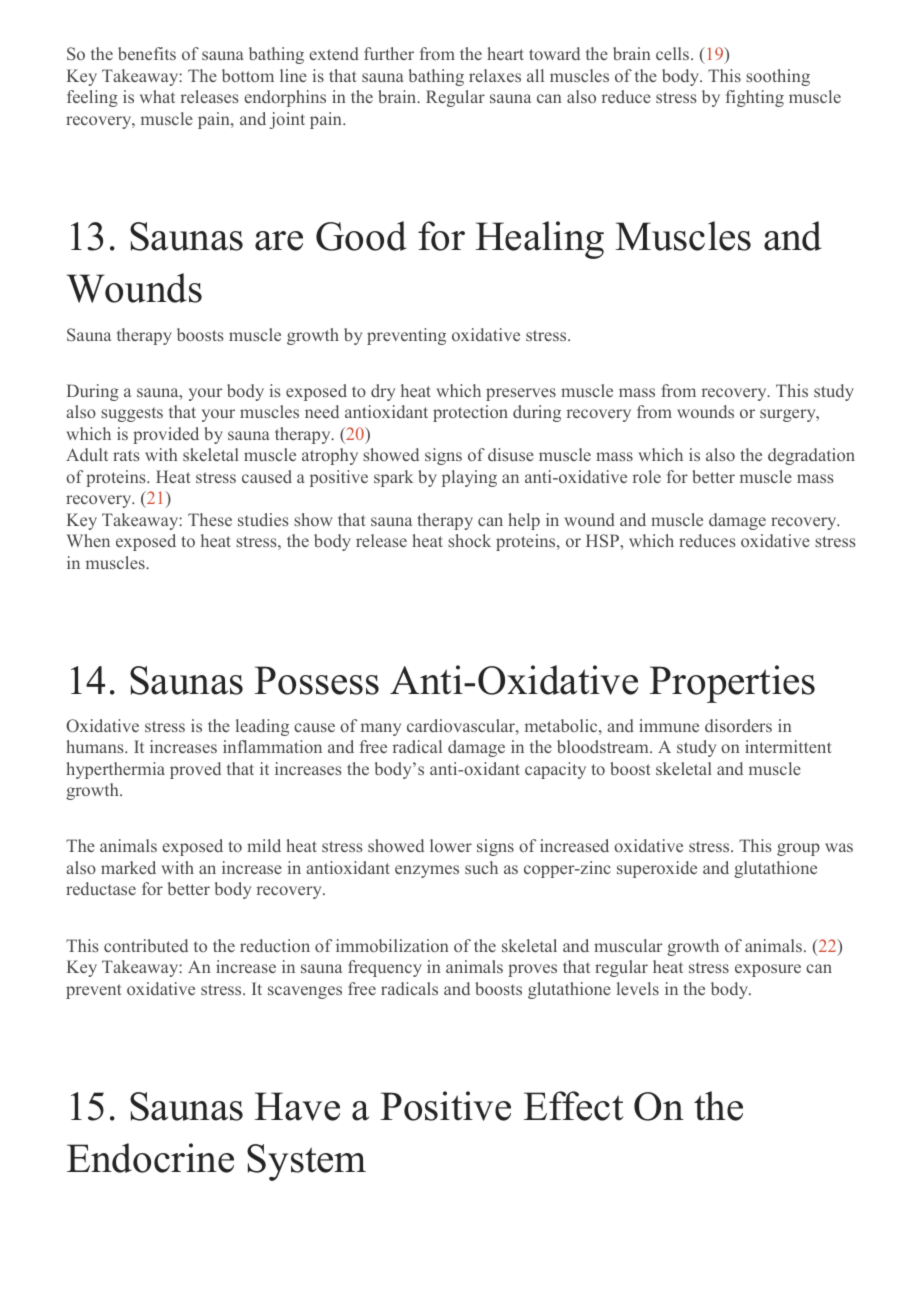  What do you see at coordinates (210, 519) in the screenshot?
I see `These` at bounding box center [210, 519].
